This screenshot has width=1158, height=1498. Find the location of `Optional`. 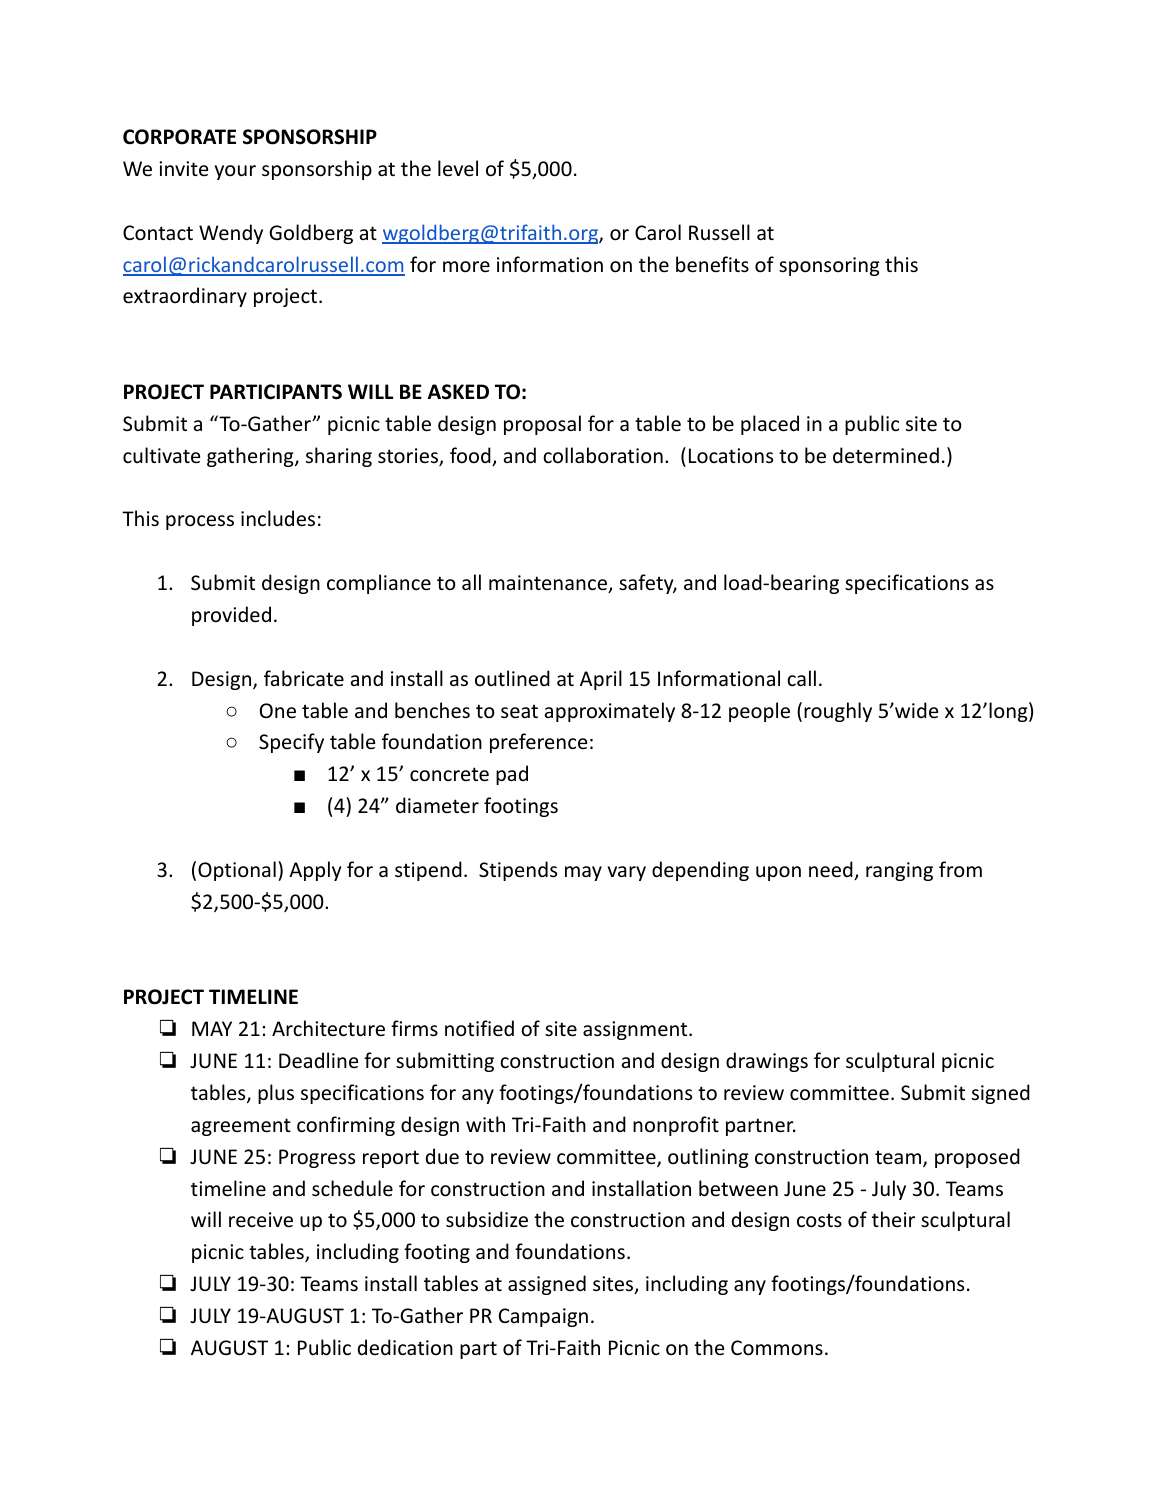

Optional is located at coordinates (237, 871).
